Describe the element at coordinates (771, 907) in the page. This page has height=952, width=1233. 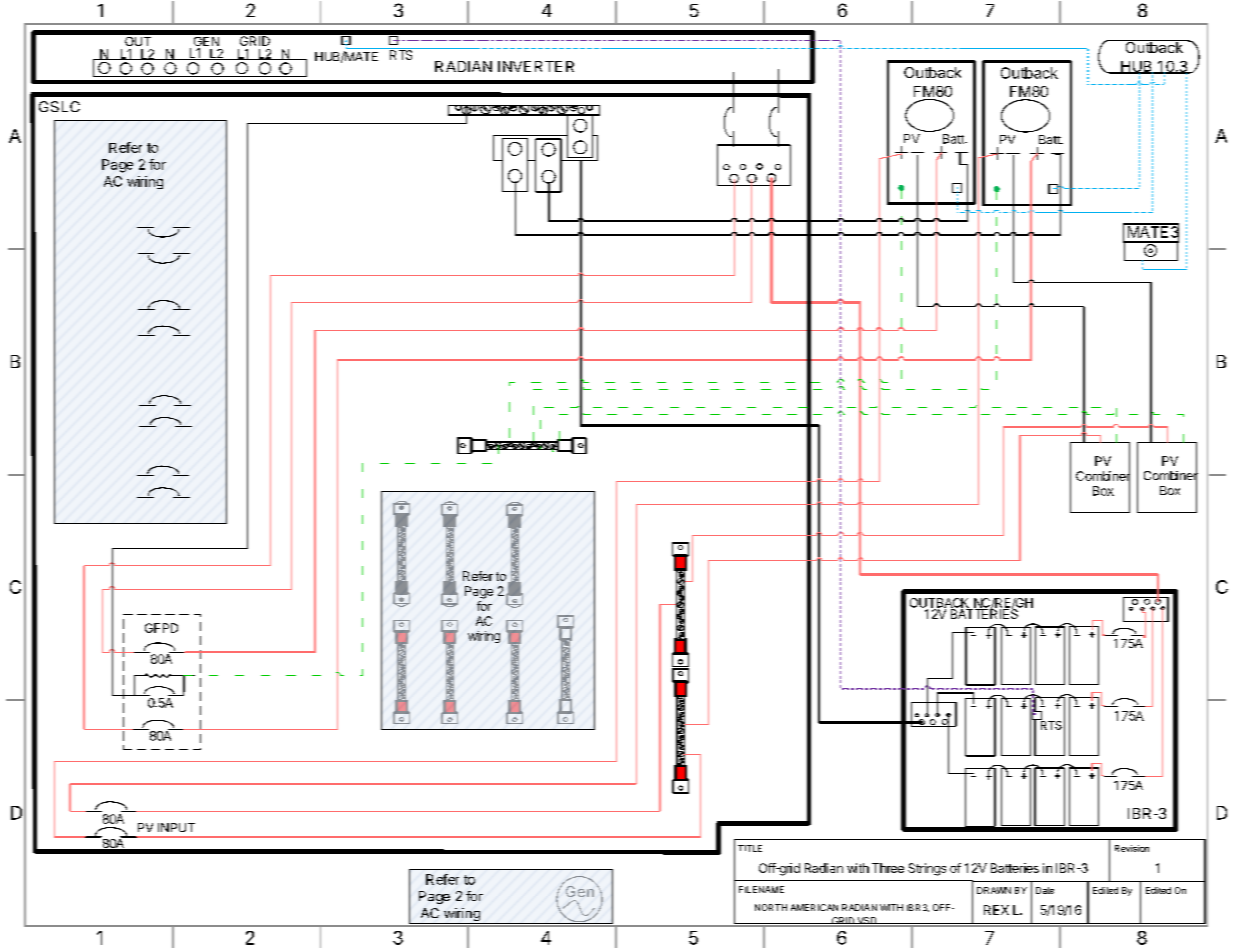
I see `NORTH` at that location.
